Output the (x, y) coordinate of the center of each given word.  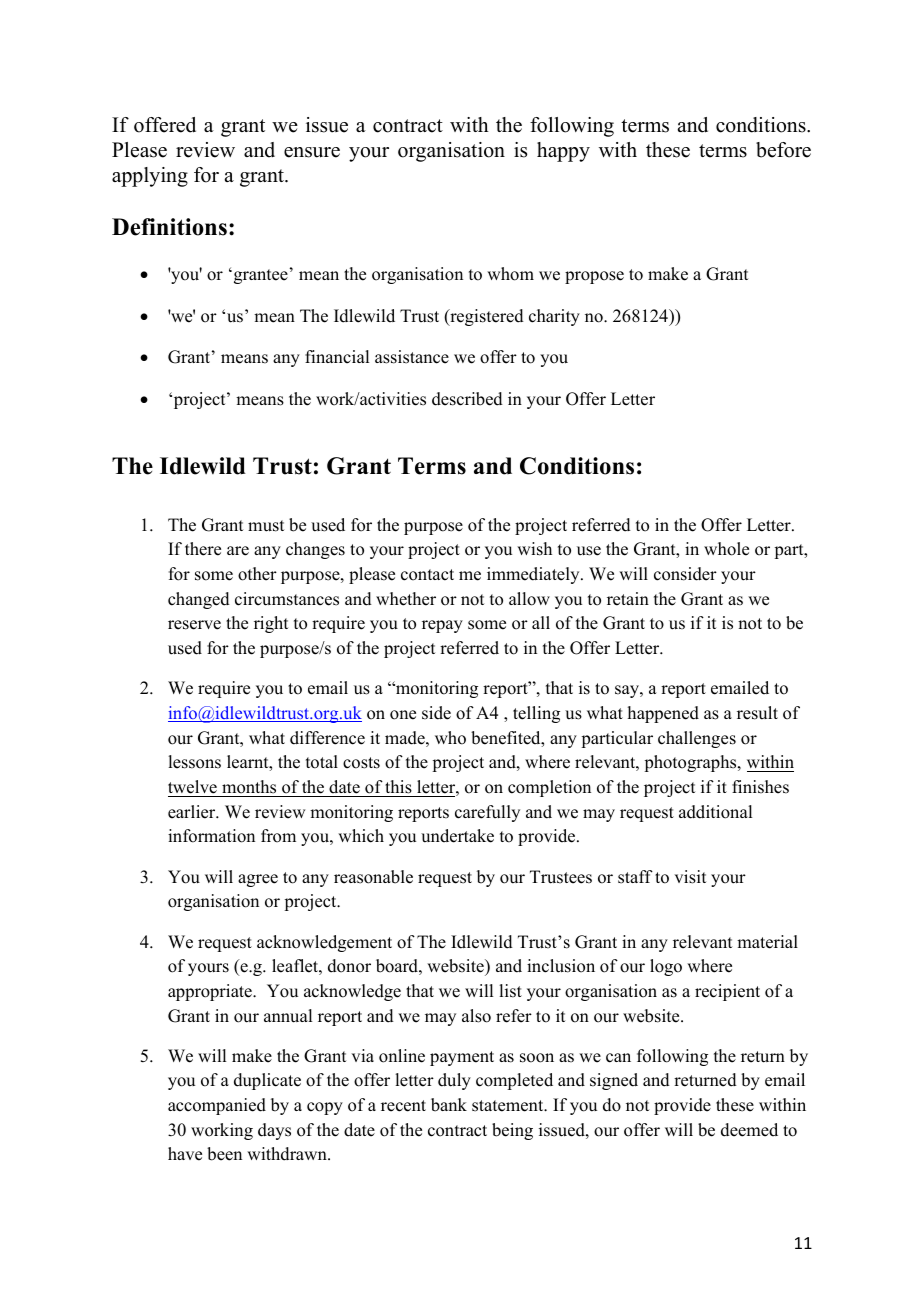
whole (726, 549)
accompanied (217, 1106)
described (467, 399)
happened (663, 714)
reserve (194, 625)
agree (258, 880)
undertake (457, 836)
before (783, 150)
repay (442, 626)
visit (690, 877)
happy (563, 152)
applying (150, 177)
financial (337, 357)
